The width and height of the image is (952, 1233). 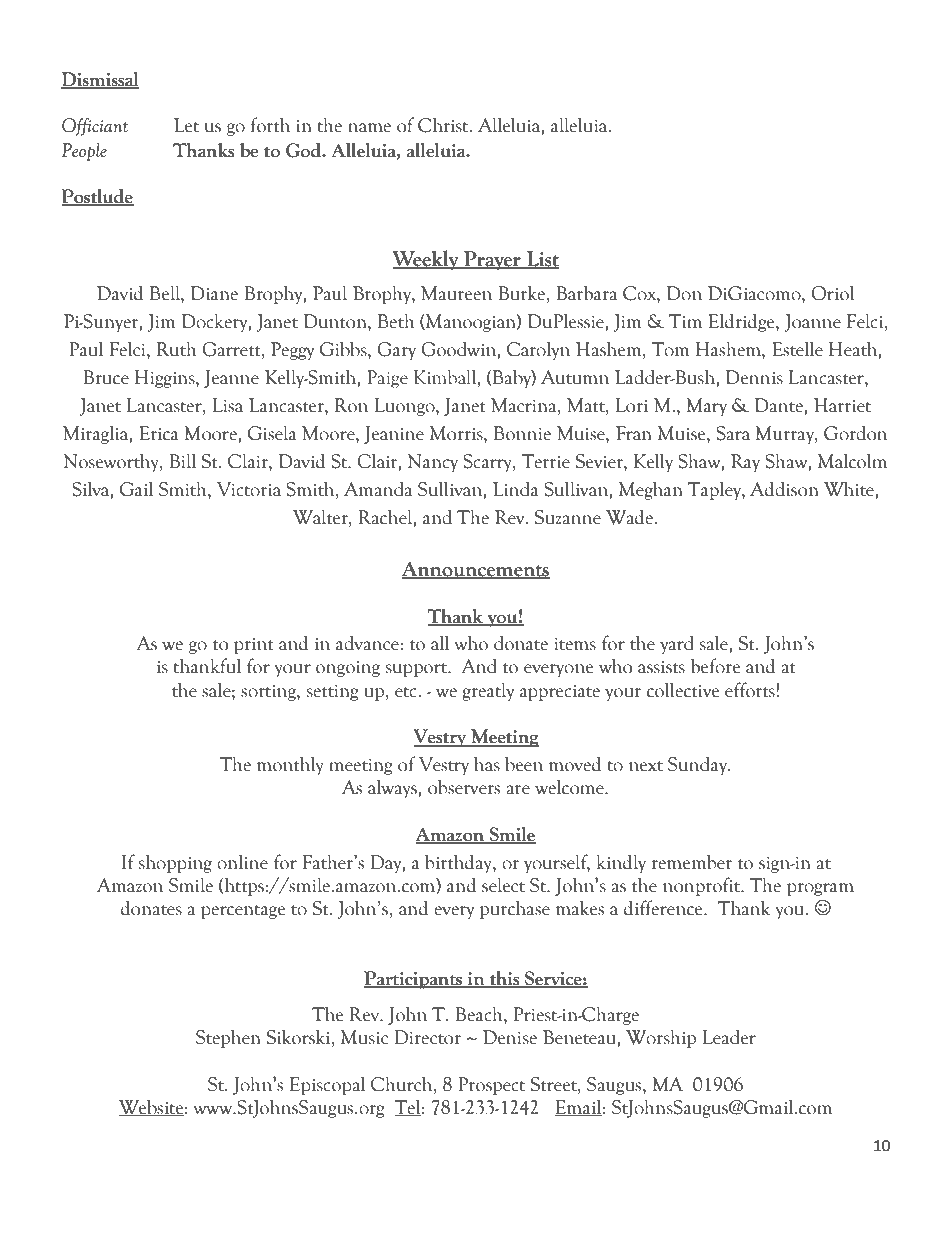 What do you see at coordinates (729, 1037) in the image?
I see `Leader` at bounding box center [729, 1037].
